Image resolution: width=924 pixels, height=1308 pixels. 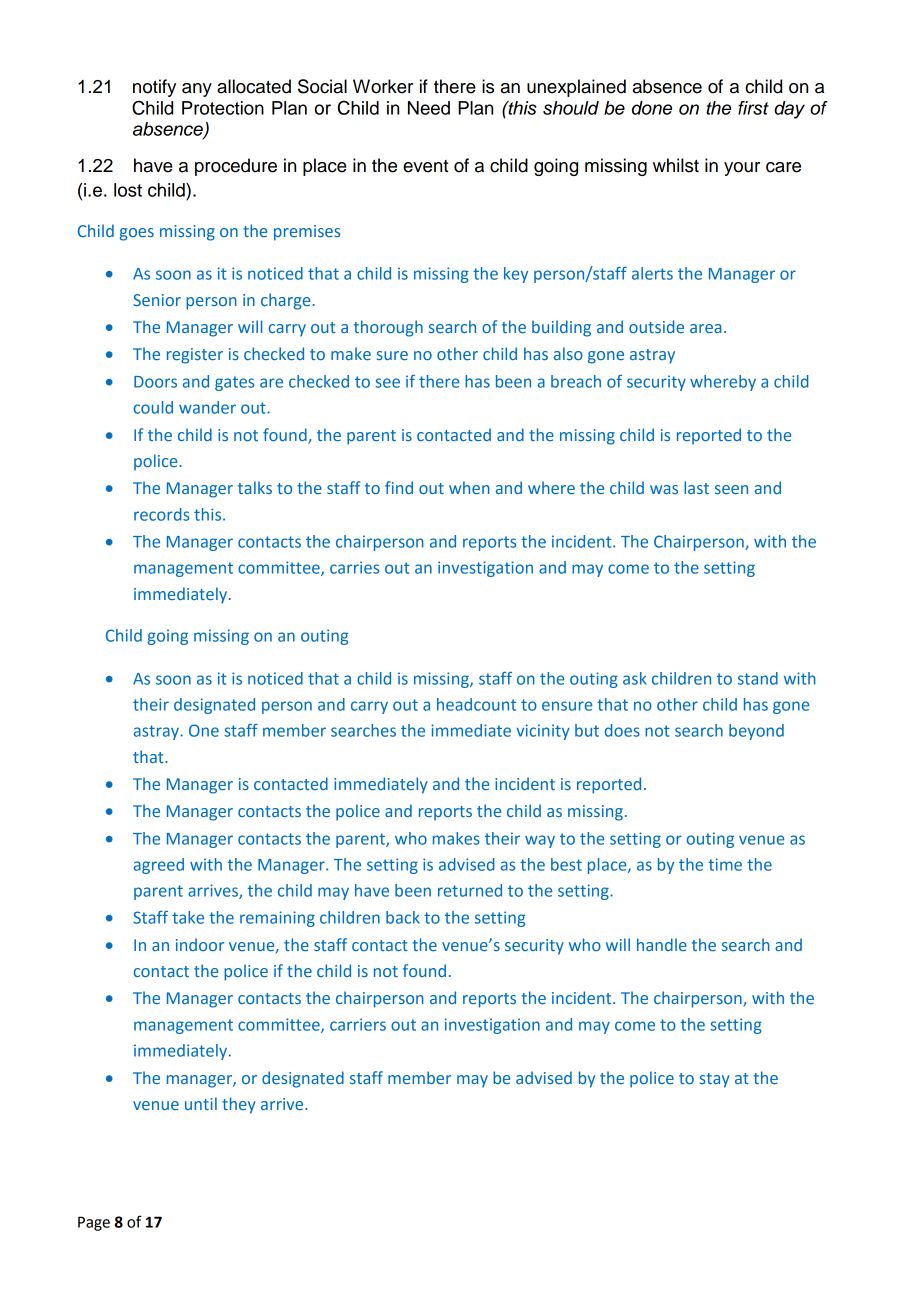 I want to click on stay, so click(x=714, y=1080).
